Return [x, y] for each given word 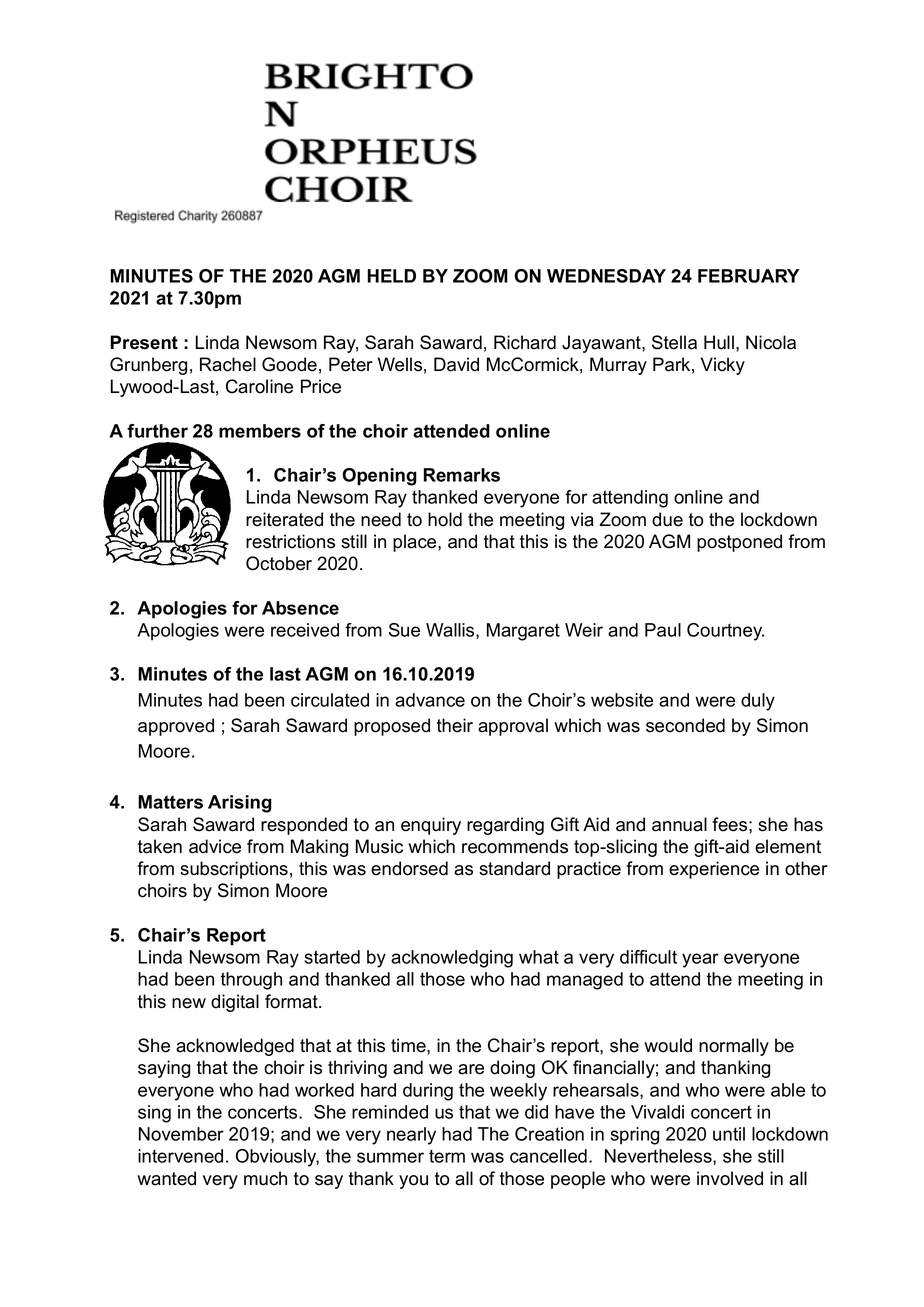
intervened [180, 1156]
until [729, 1134]
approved [176, 727]
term [447, 1156]
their [455, 725]
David [456, 364]
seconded [685, 725]
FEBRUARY [748, 276]
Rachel [228, 364]
